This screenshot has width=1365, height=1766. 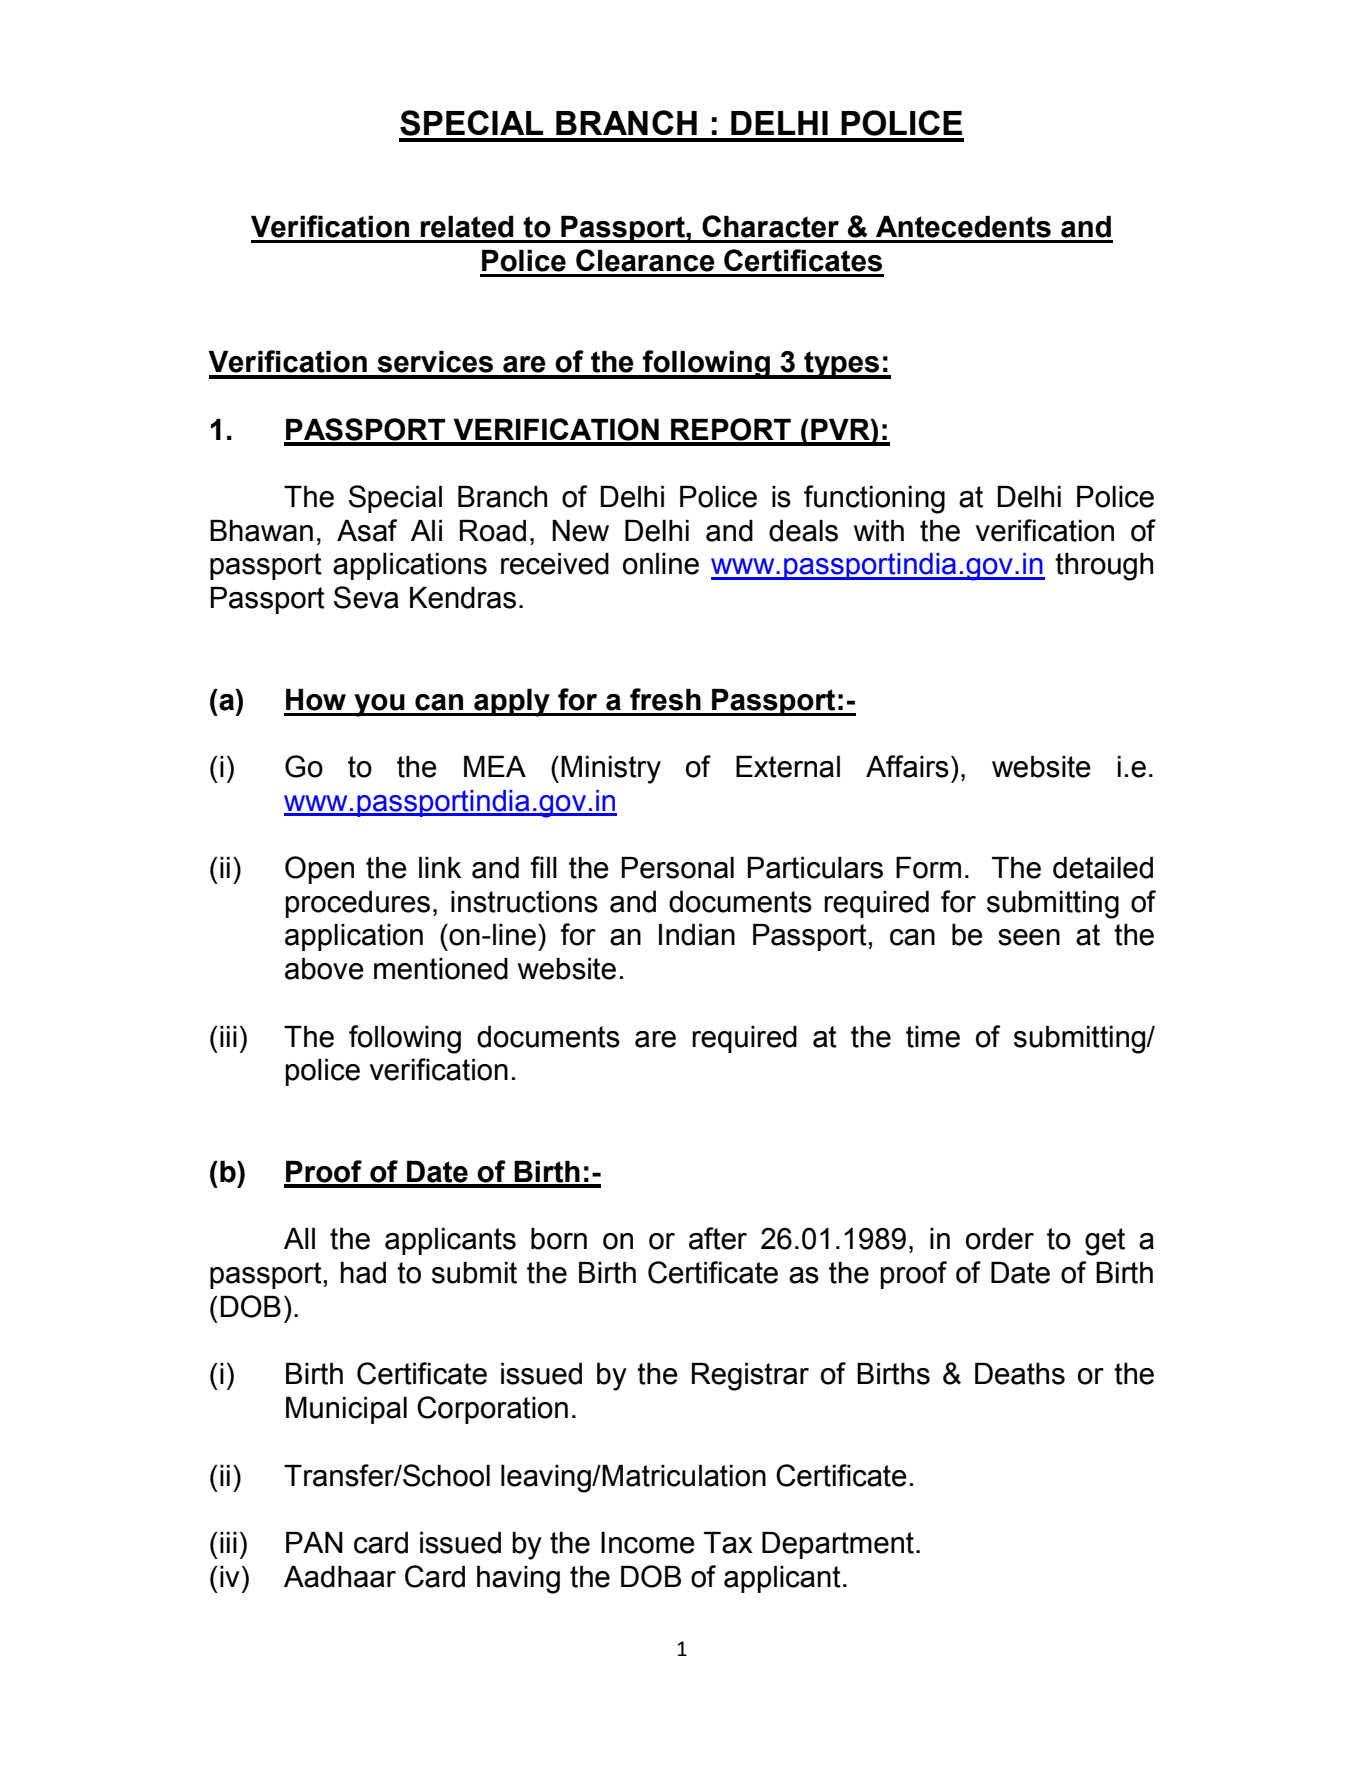 What do you see at coordinates (842, 365) in the screenshot?
I see `types` at bounding box center [842, 365].
